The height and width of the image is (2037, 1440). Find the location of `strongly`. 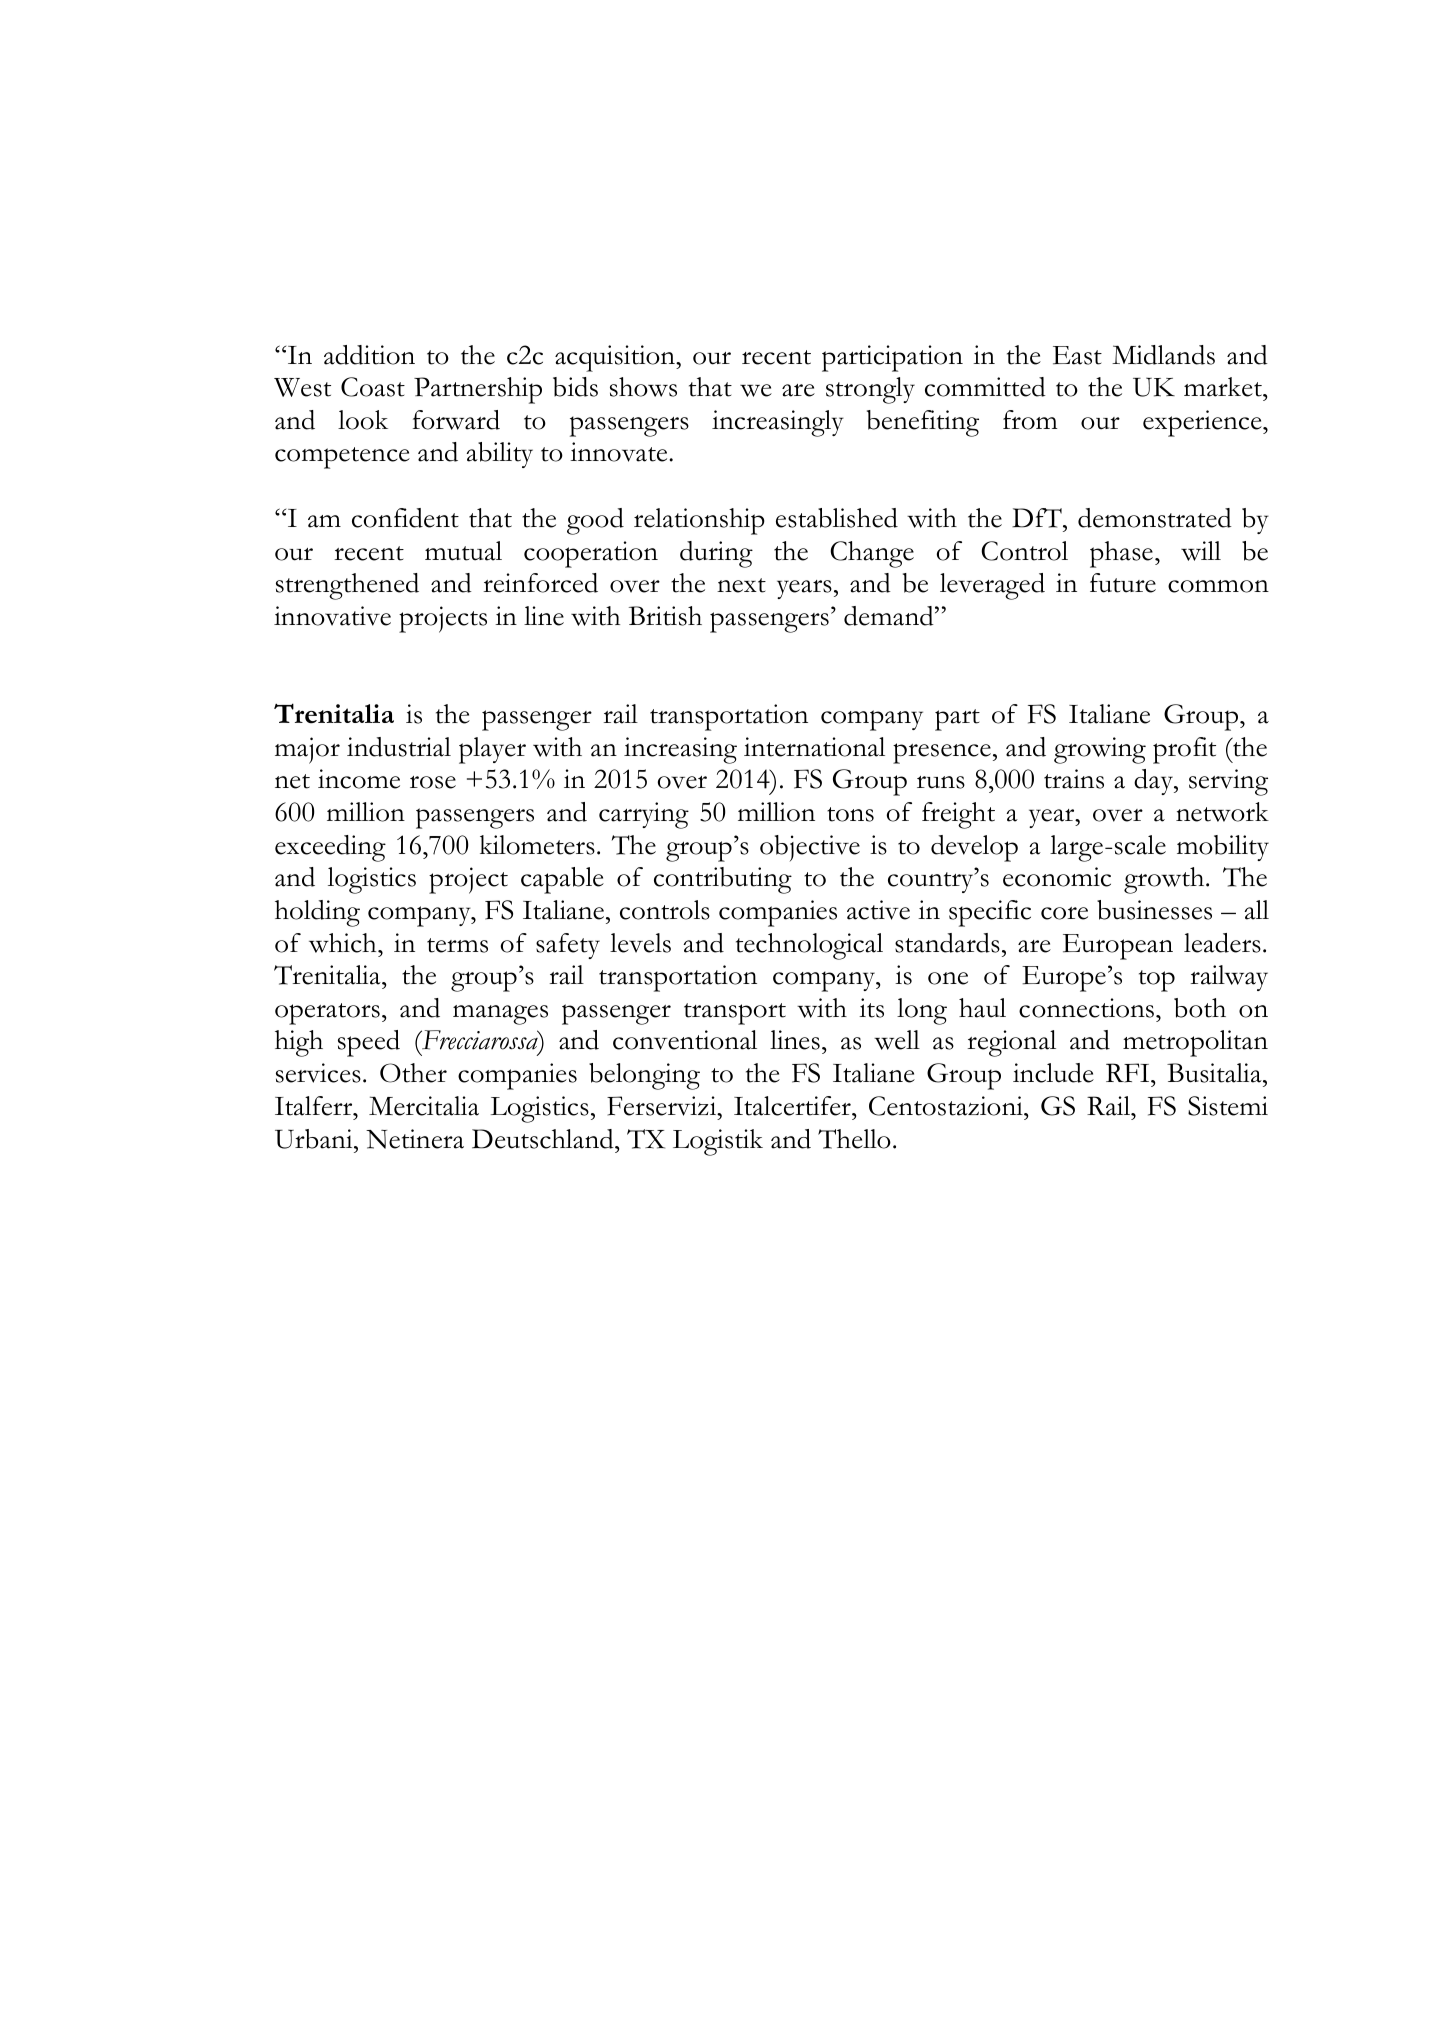

strongly is located at coordinates (870, 390).
